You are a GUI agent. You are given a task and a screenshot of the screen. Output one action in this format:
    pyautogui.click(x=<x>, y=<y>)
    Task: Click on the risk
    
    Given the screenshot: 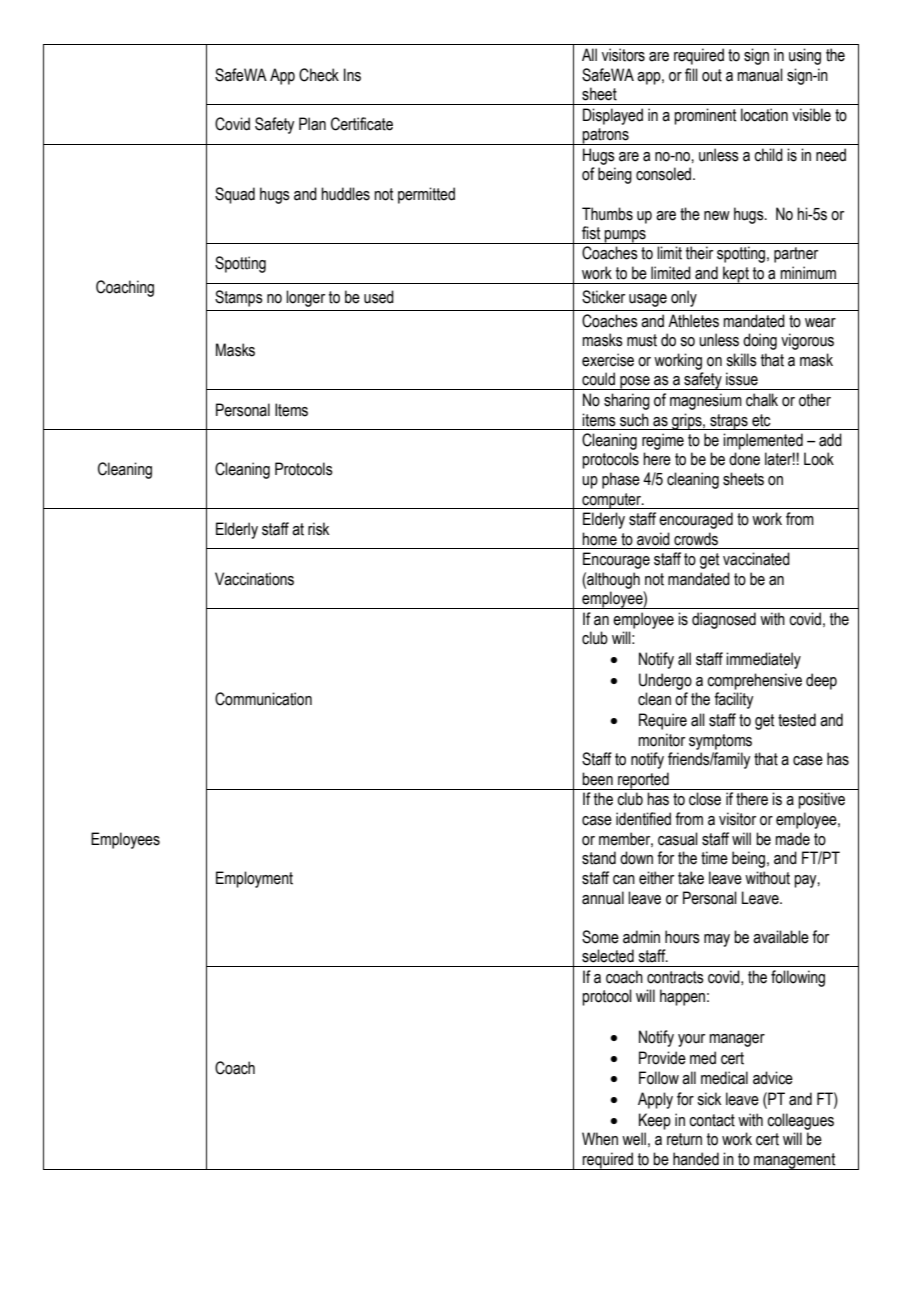 What is the action you would take?
    pyautogui.click(x=318, y=529)
